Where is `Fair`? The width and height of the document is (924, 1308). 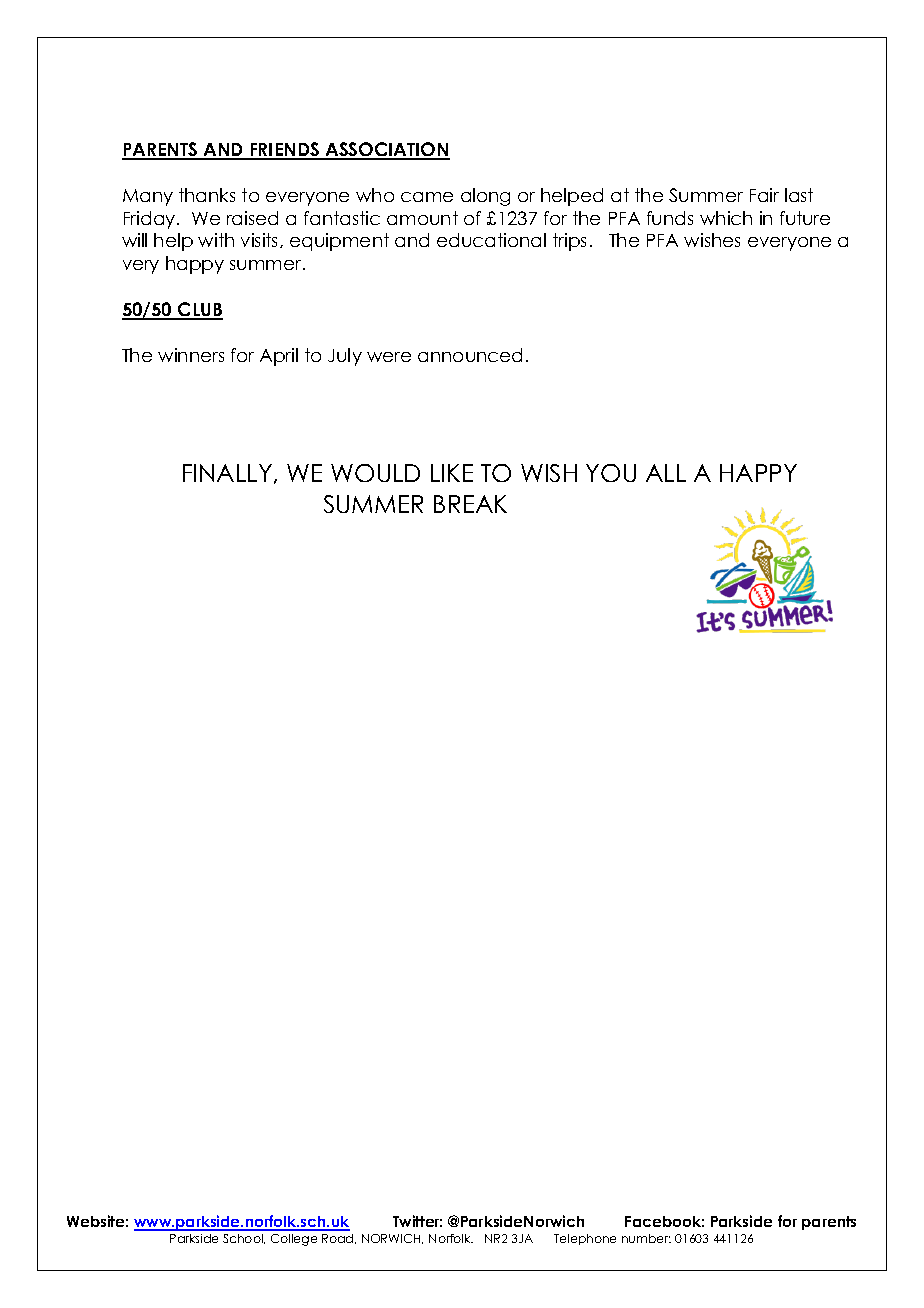 Fair is located at coordinates (764, 195).
